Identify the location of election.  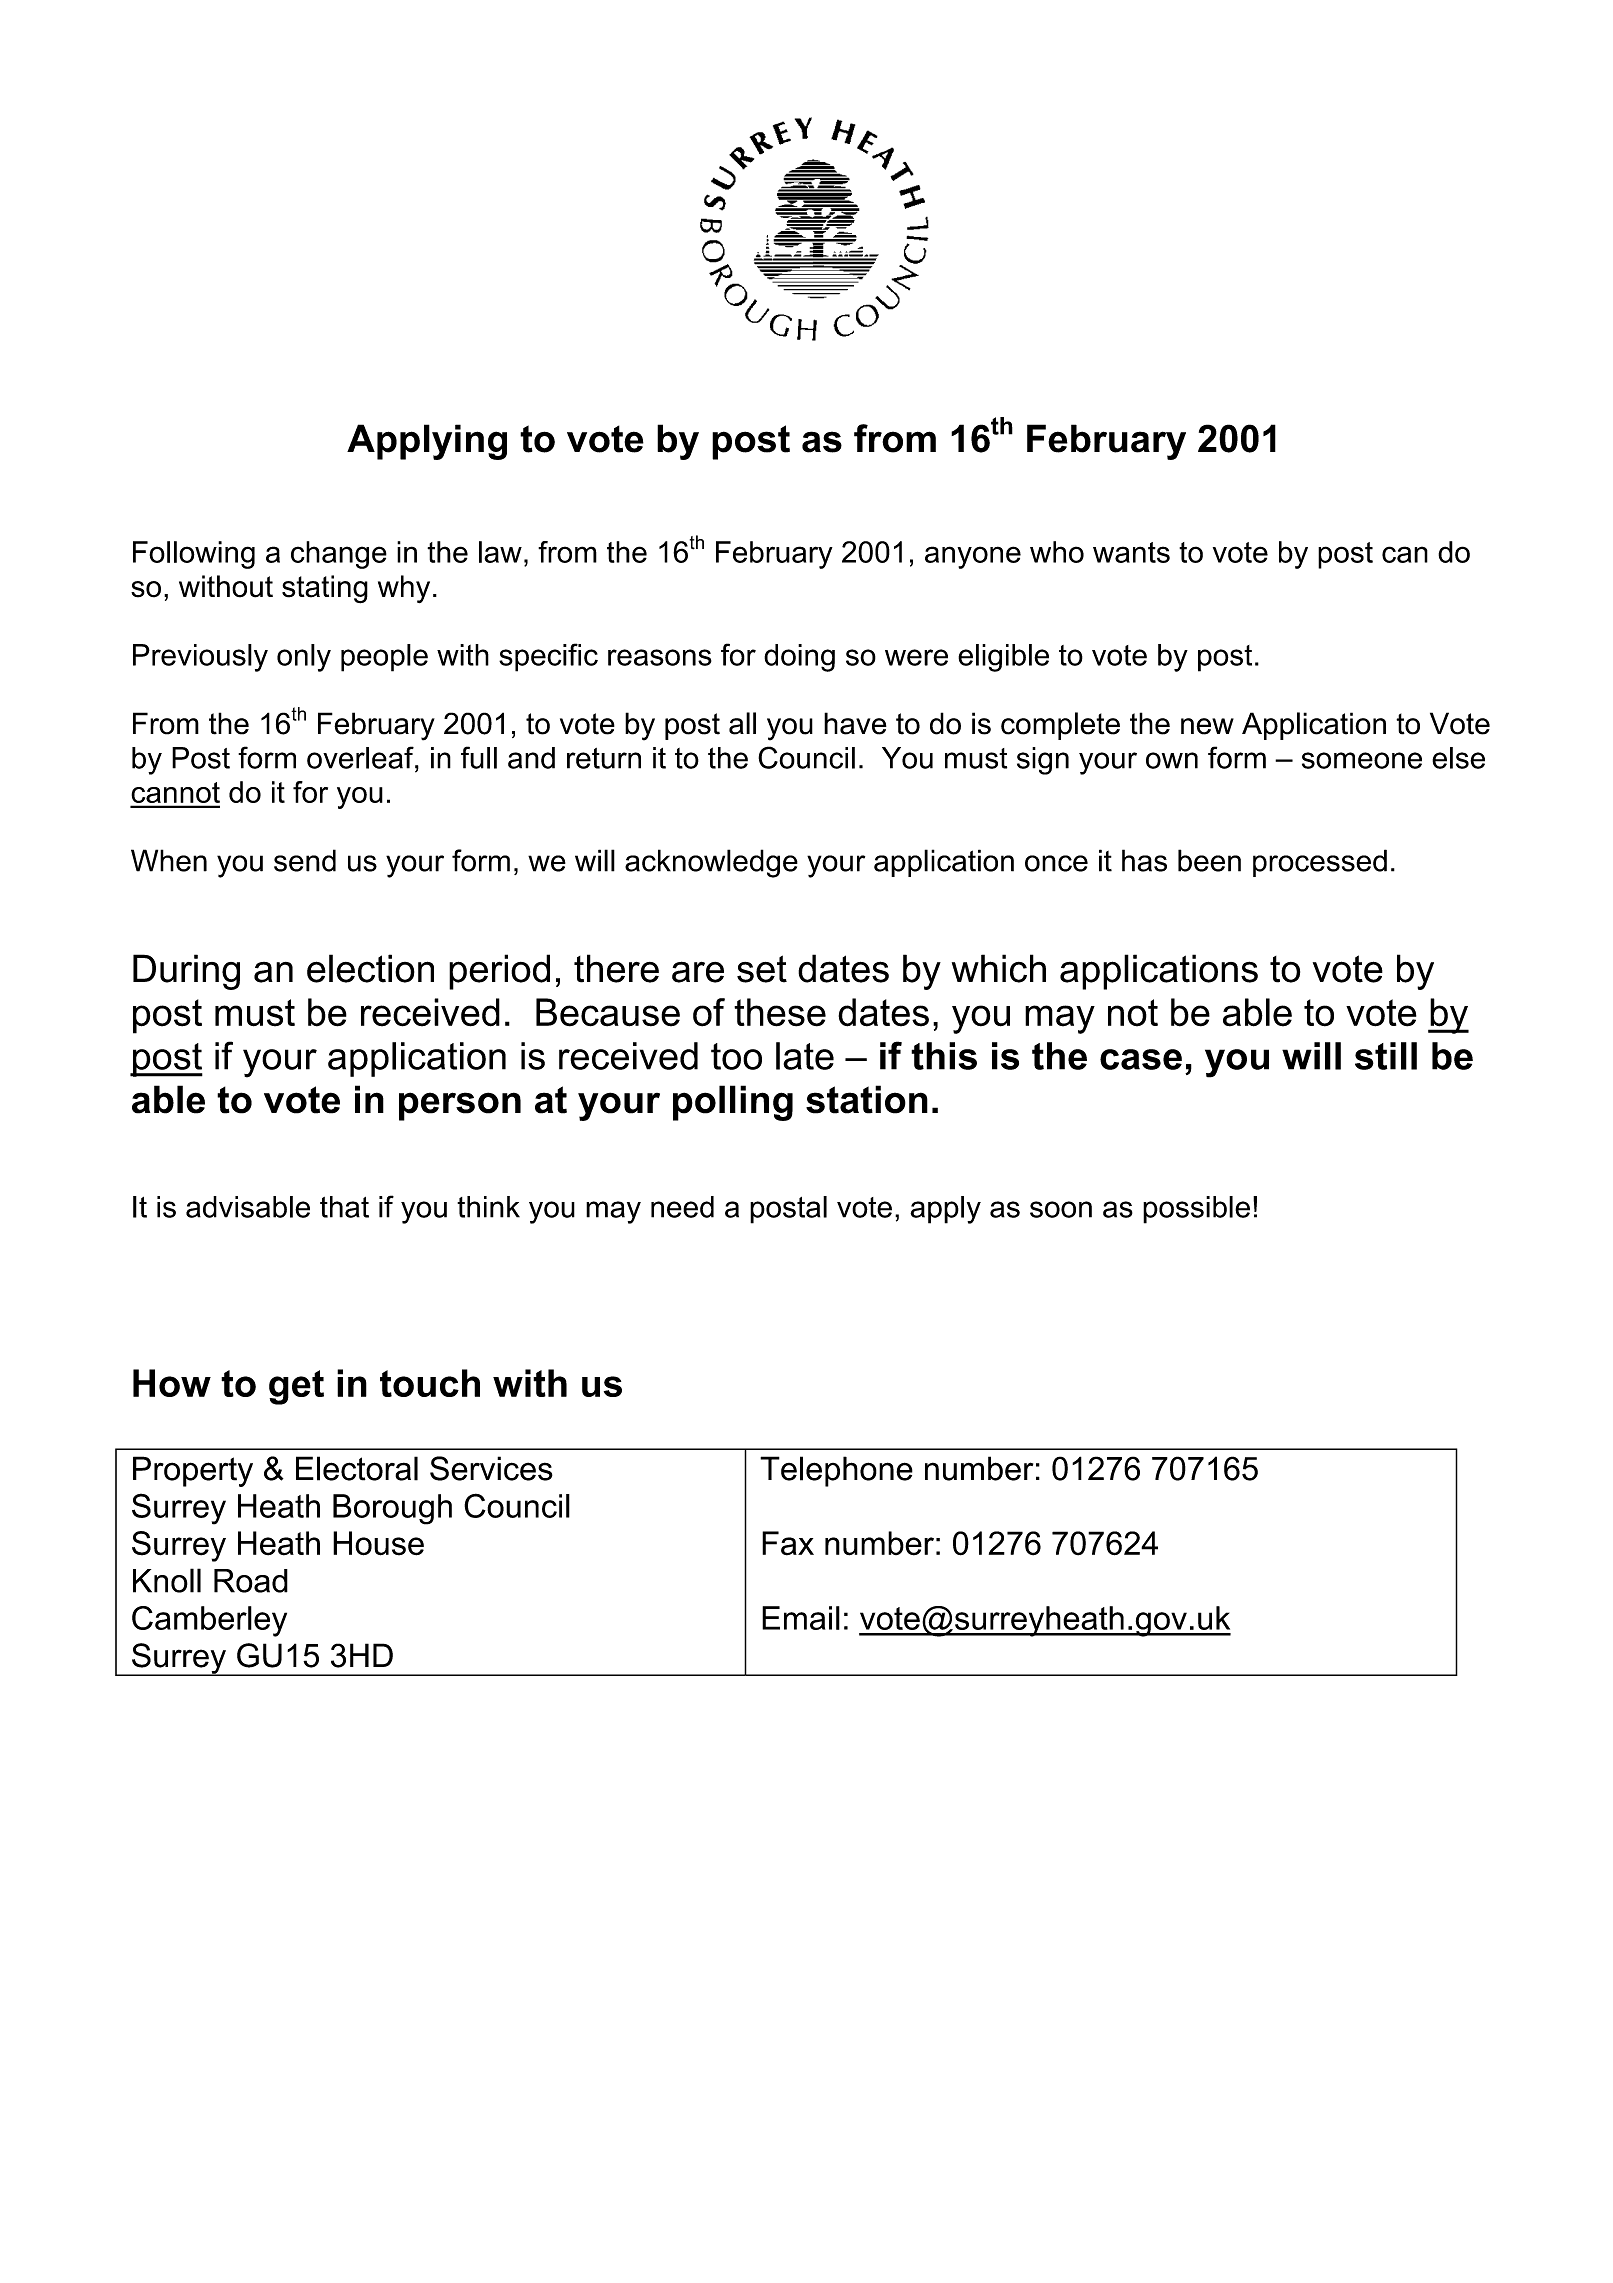
(370, 968).
